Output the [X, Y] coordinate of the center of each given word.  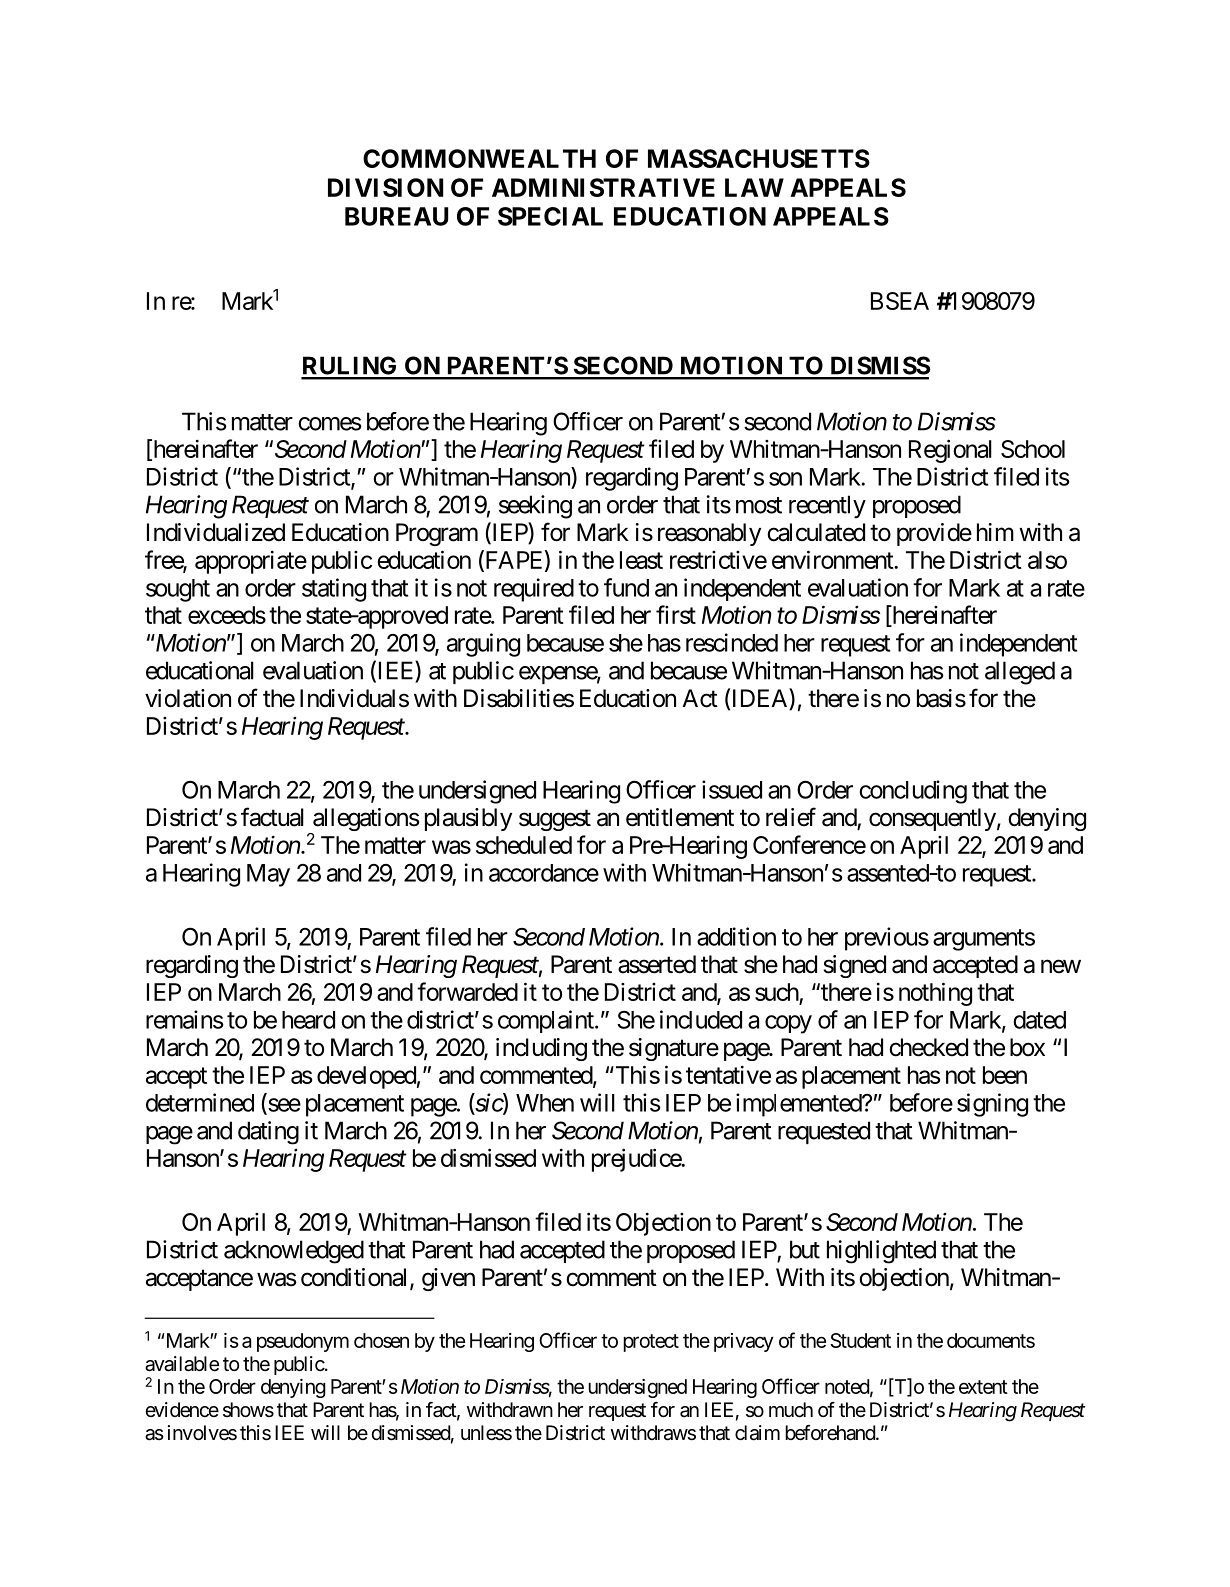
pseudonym [303, 1342]
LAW [754, 187]
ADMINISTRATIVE [603, 187]
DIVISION [385, 187]
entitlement [680, 817]
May [268, 875]
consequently [932, 819]
